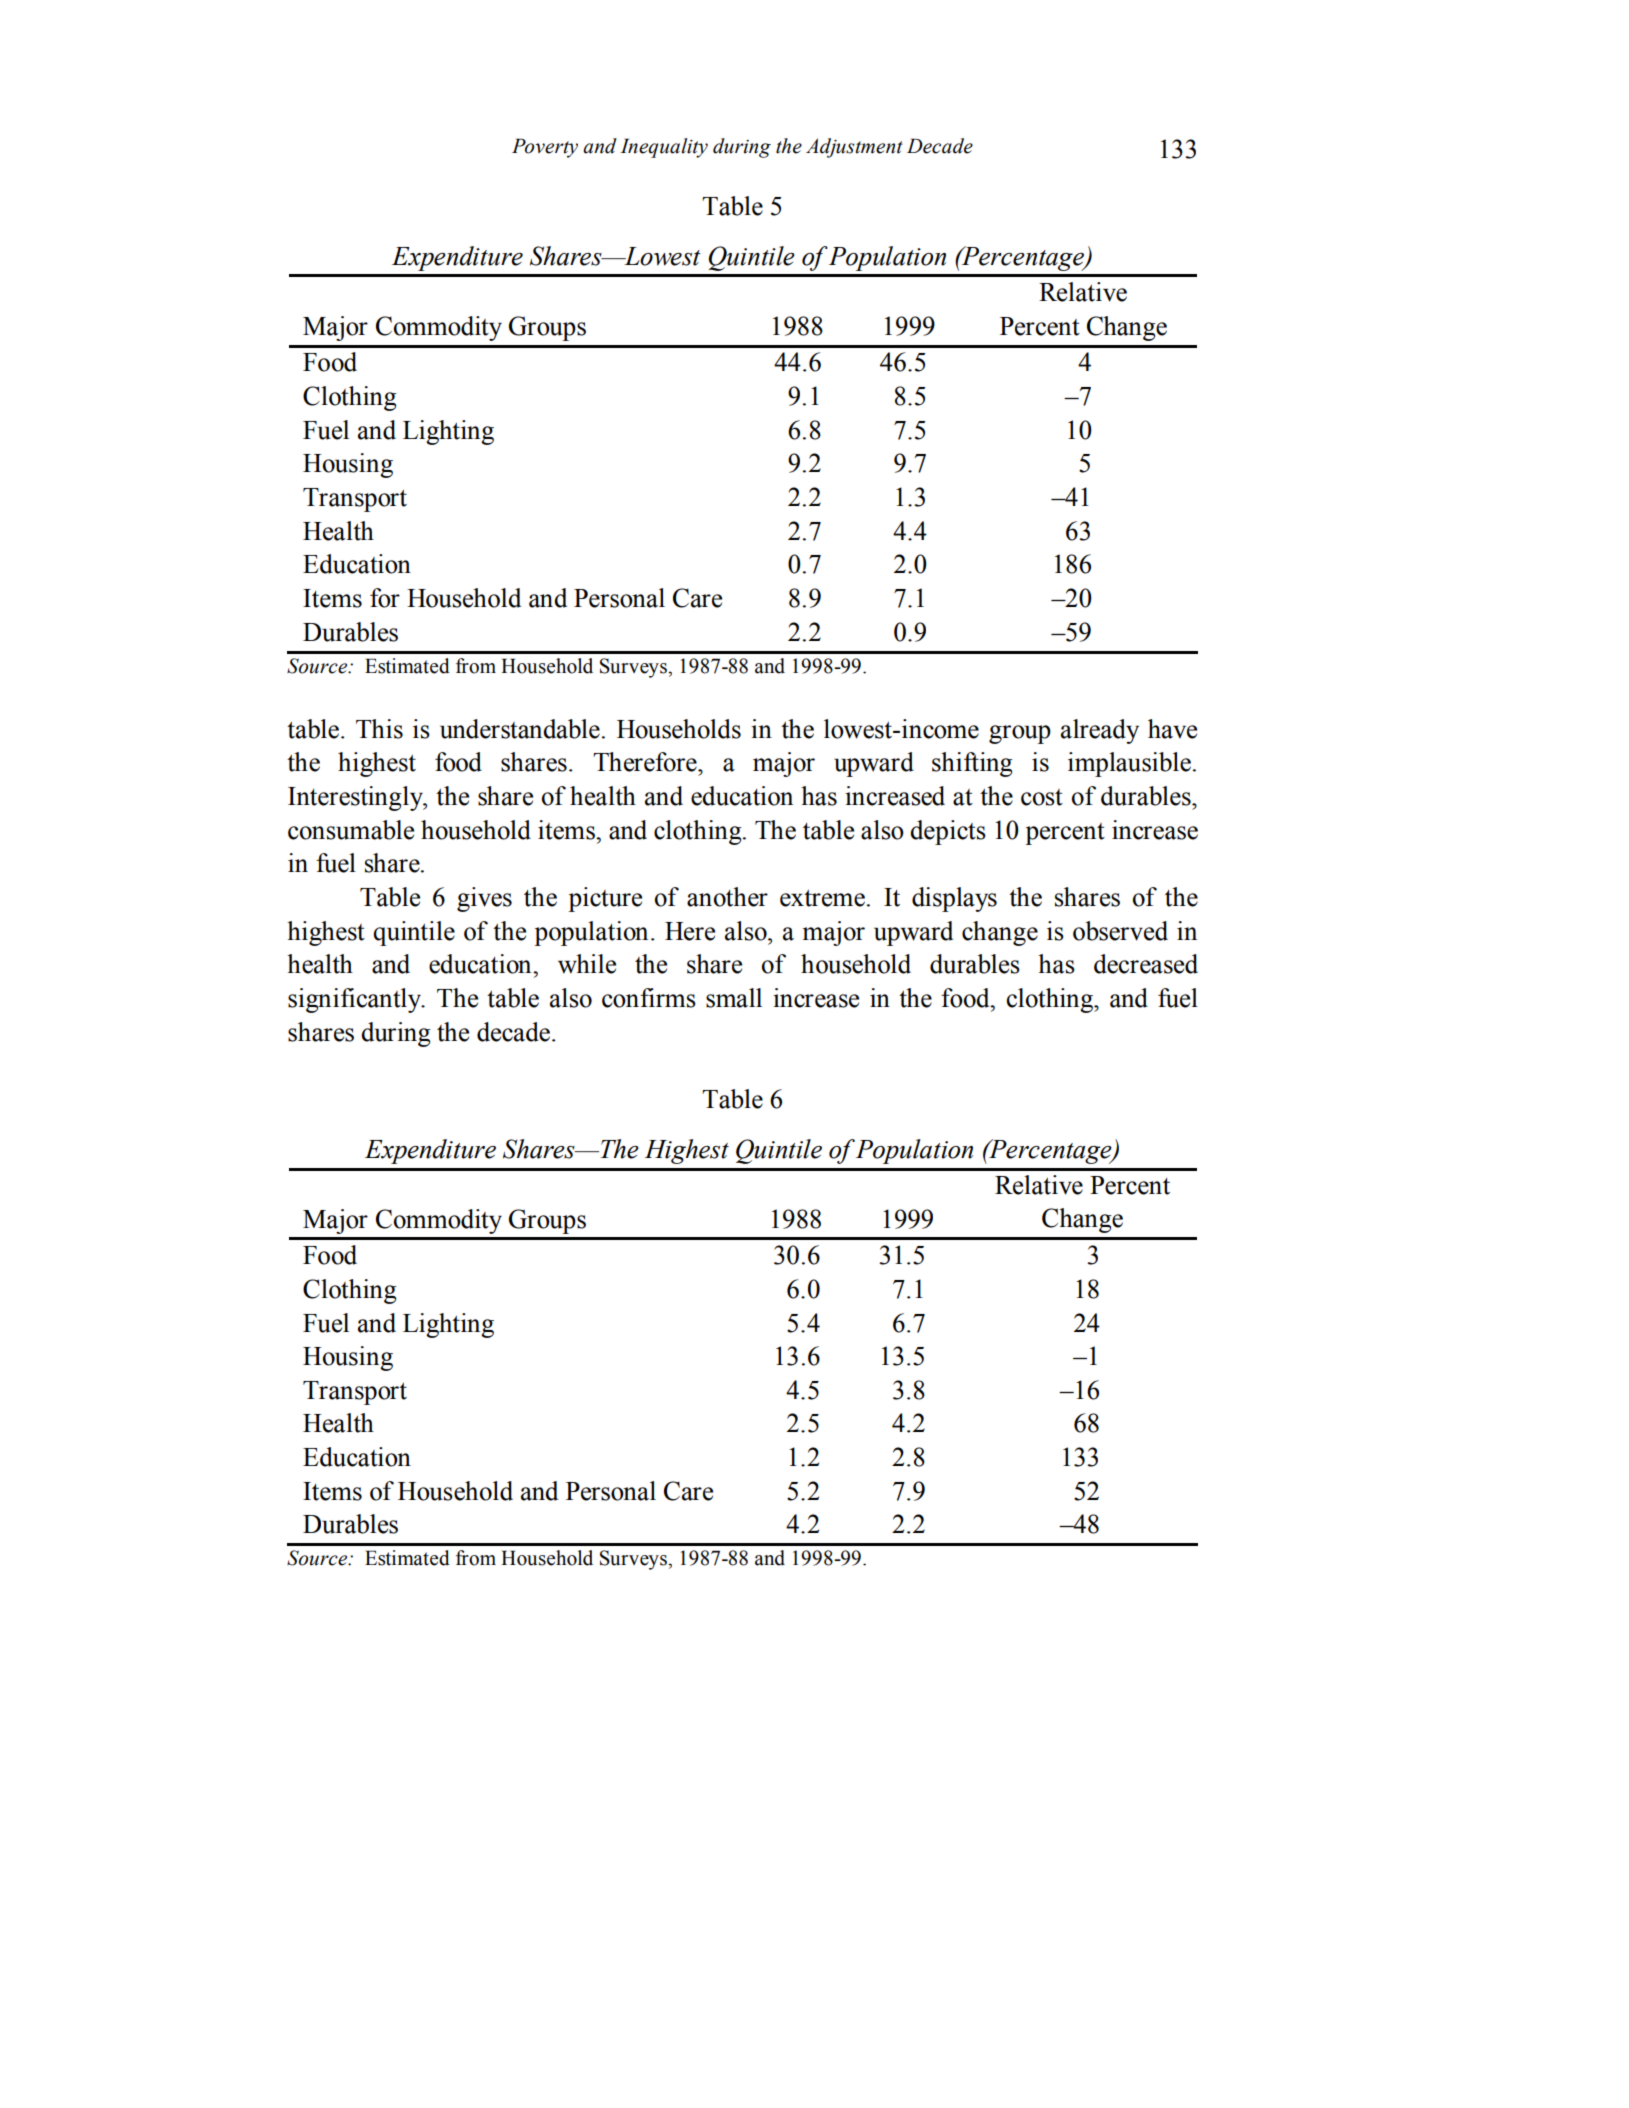 The width and height of the image is (1629, 2108). I want to click on significantly, so click(355, 1000).
